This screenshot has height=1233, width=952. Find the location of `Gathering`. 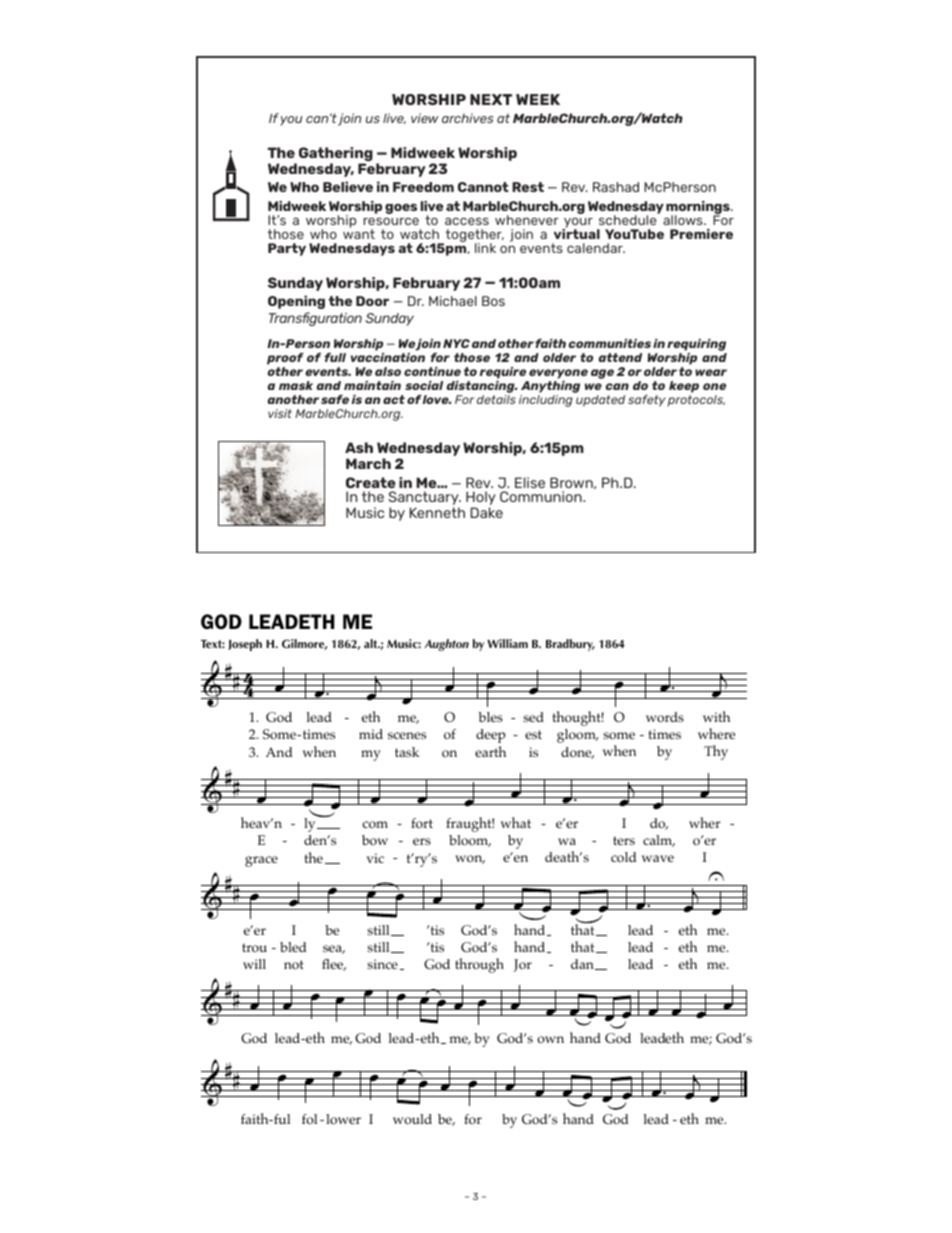

Gathering is located at coordinates (336, 155).
